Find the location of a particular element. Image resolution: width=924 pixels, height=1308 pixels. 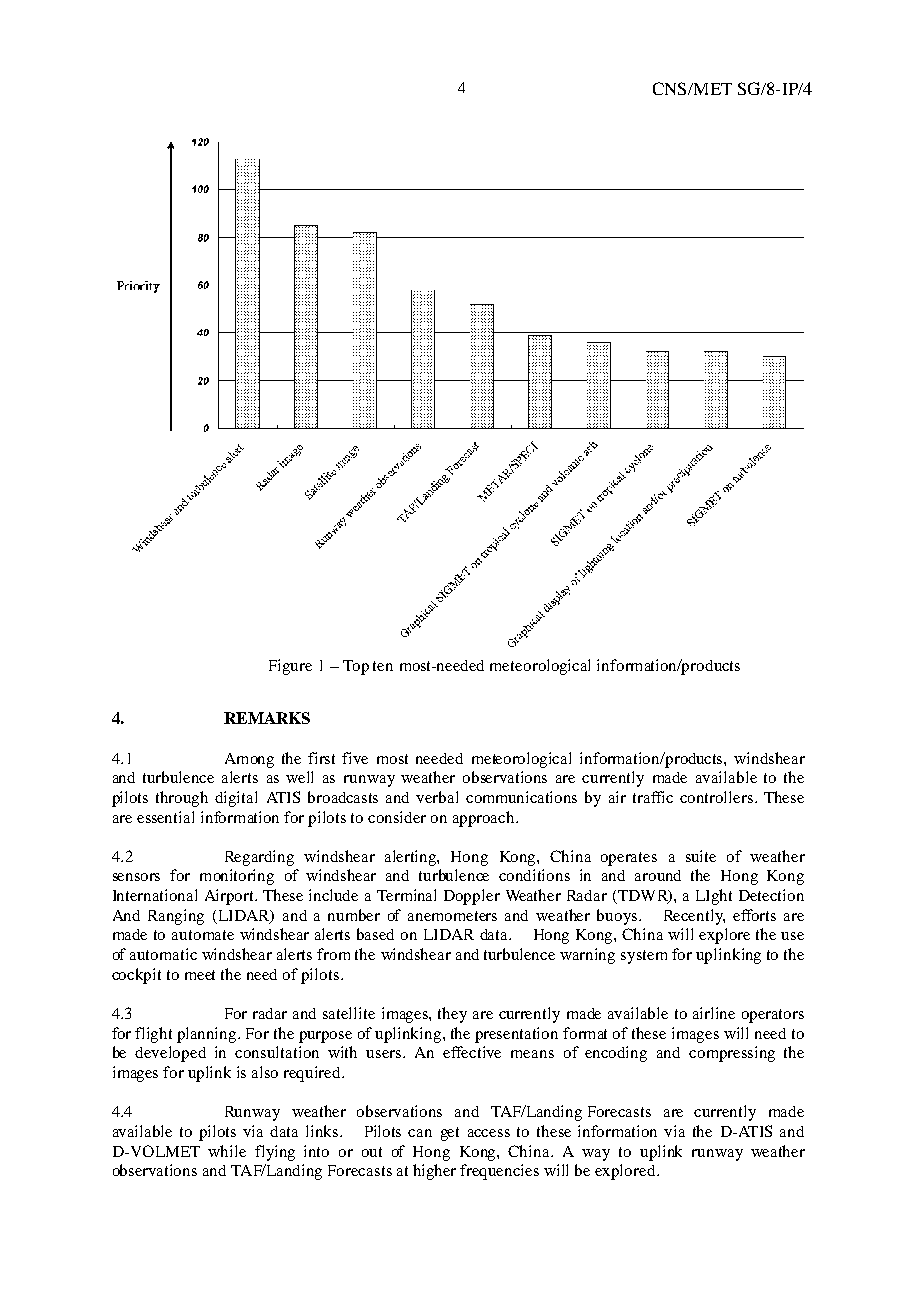

controllers is located at coordinates (716, 797).
